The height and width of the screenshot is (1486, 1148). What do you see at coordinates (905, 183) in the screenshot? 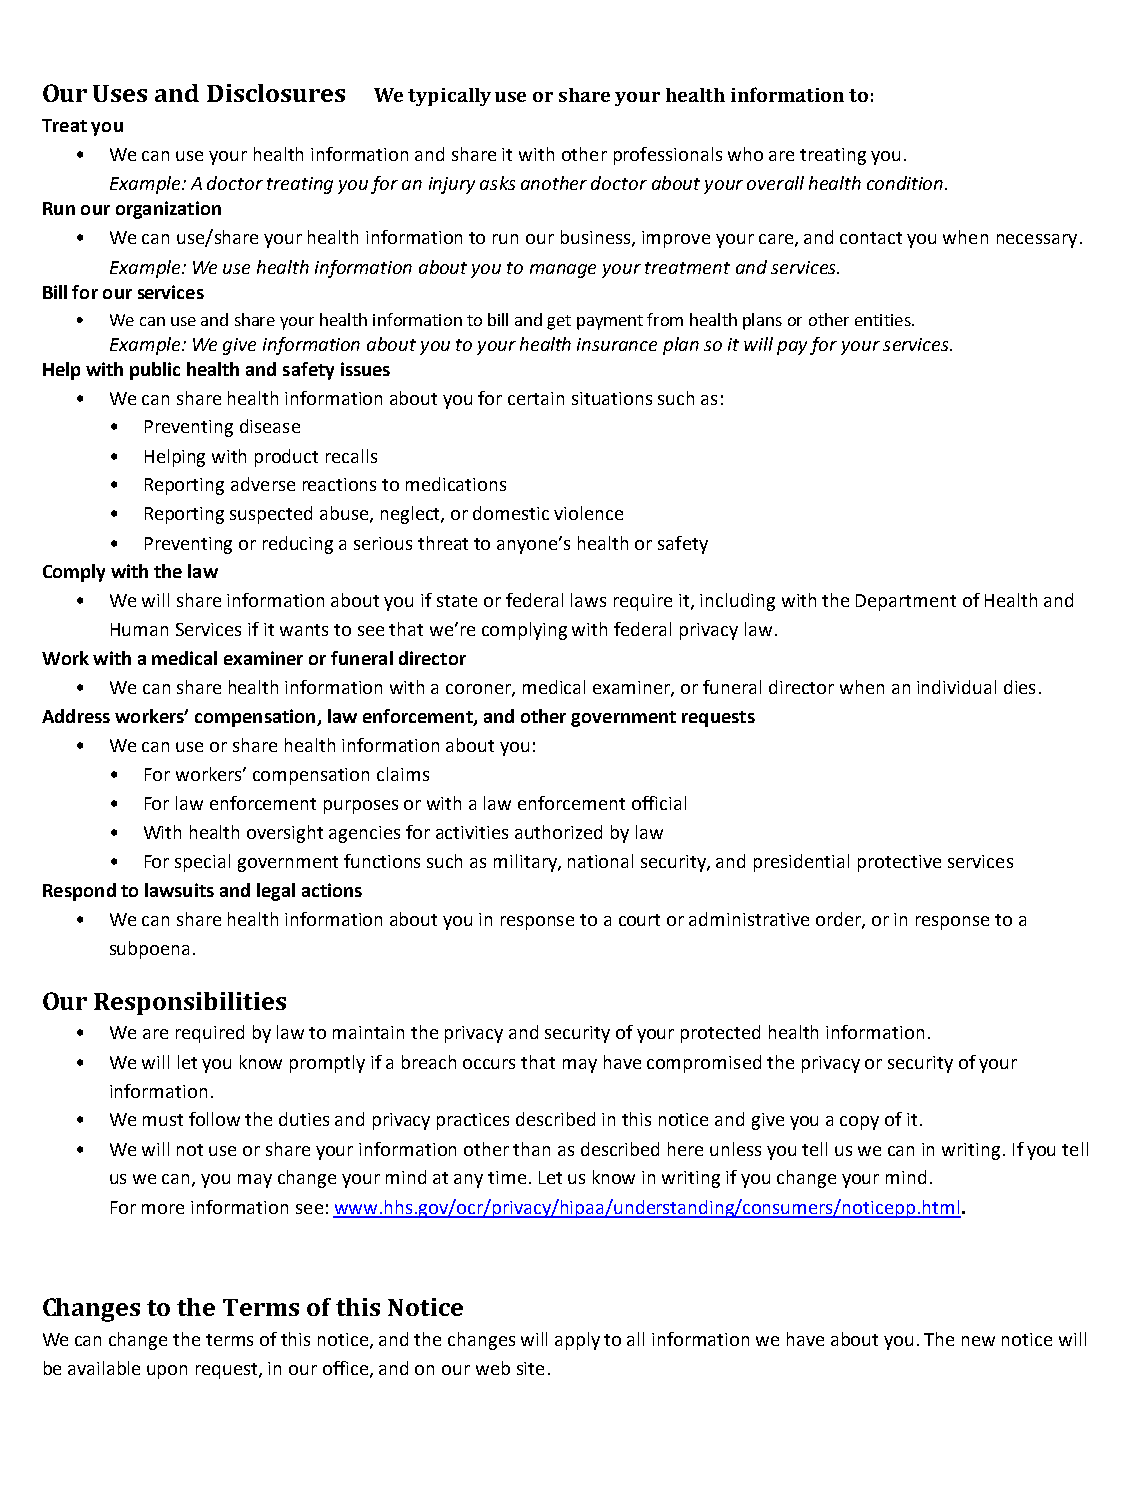
I see `condition` at bounding box center [905, 183].
